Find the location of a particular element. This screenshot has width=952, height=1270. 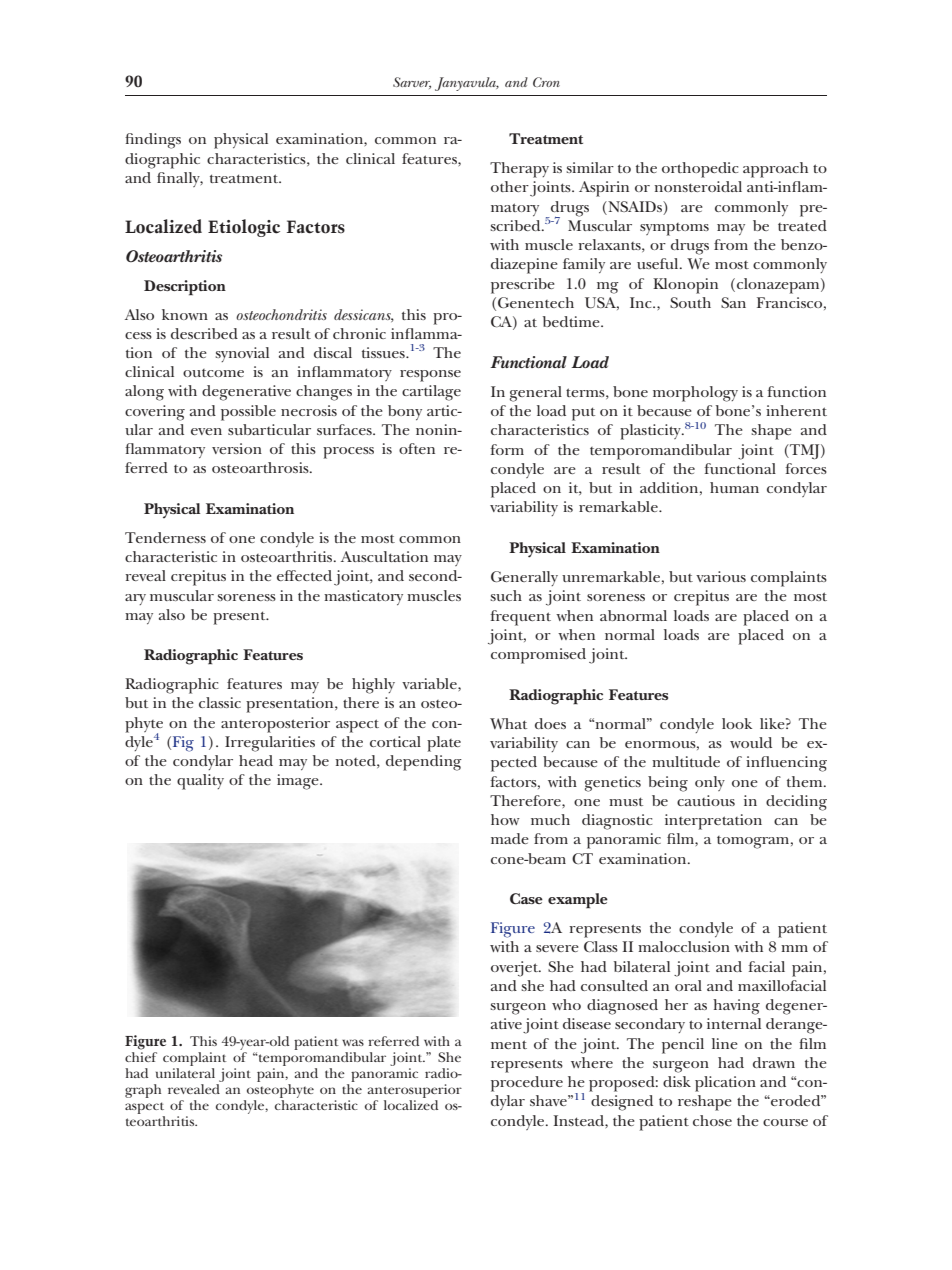

response is located at coordinates (430, 376).
